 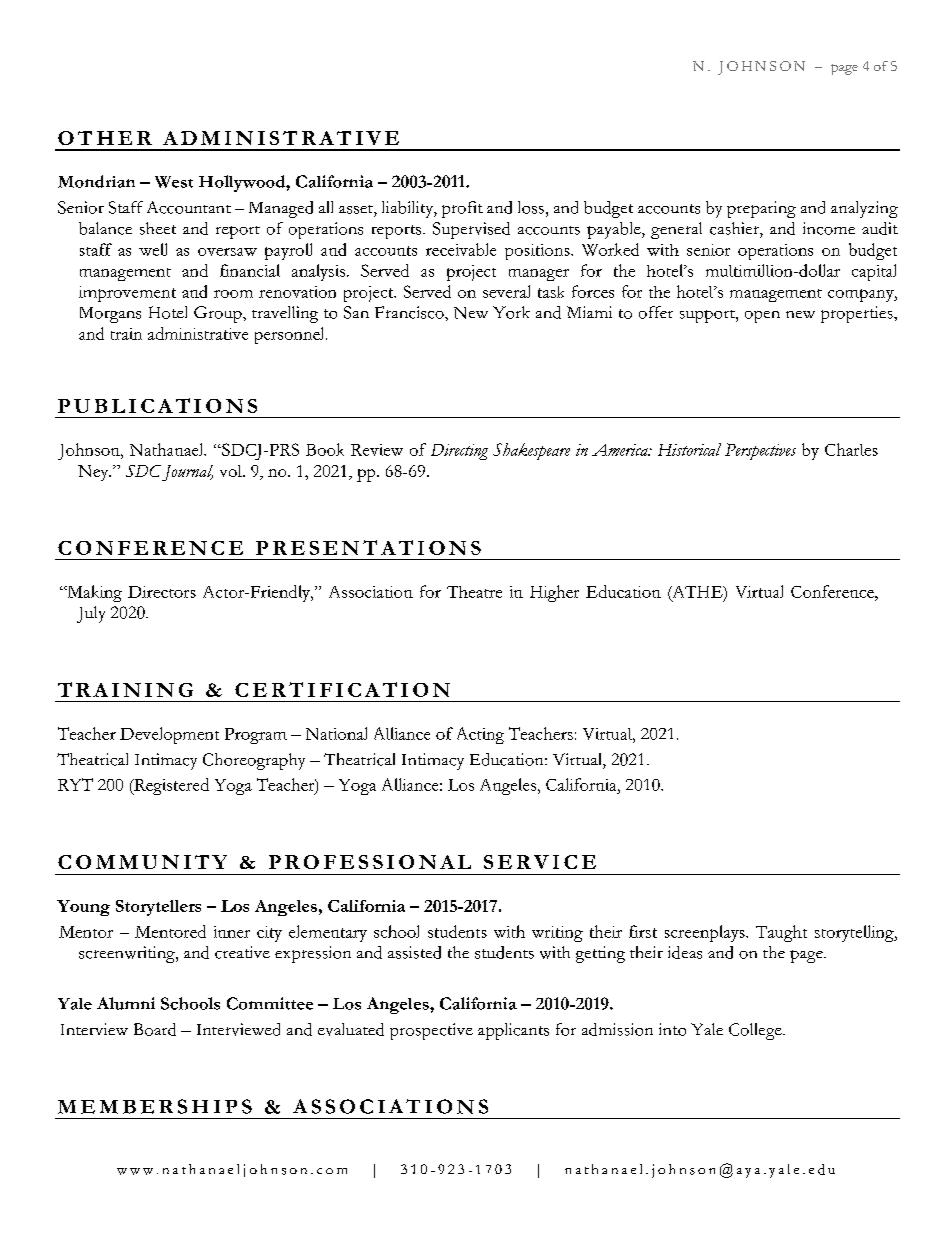 What do you see at coordinates (462, 209) in the document?
I see `profit` at bounding box center [462, 209].
